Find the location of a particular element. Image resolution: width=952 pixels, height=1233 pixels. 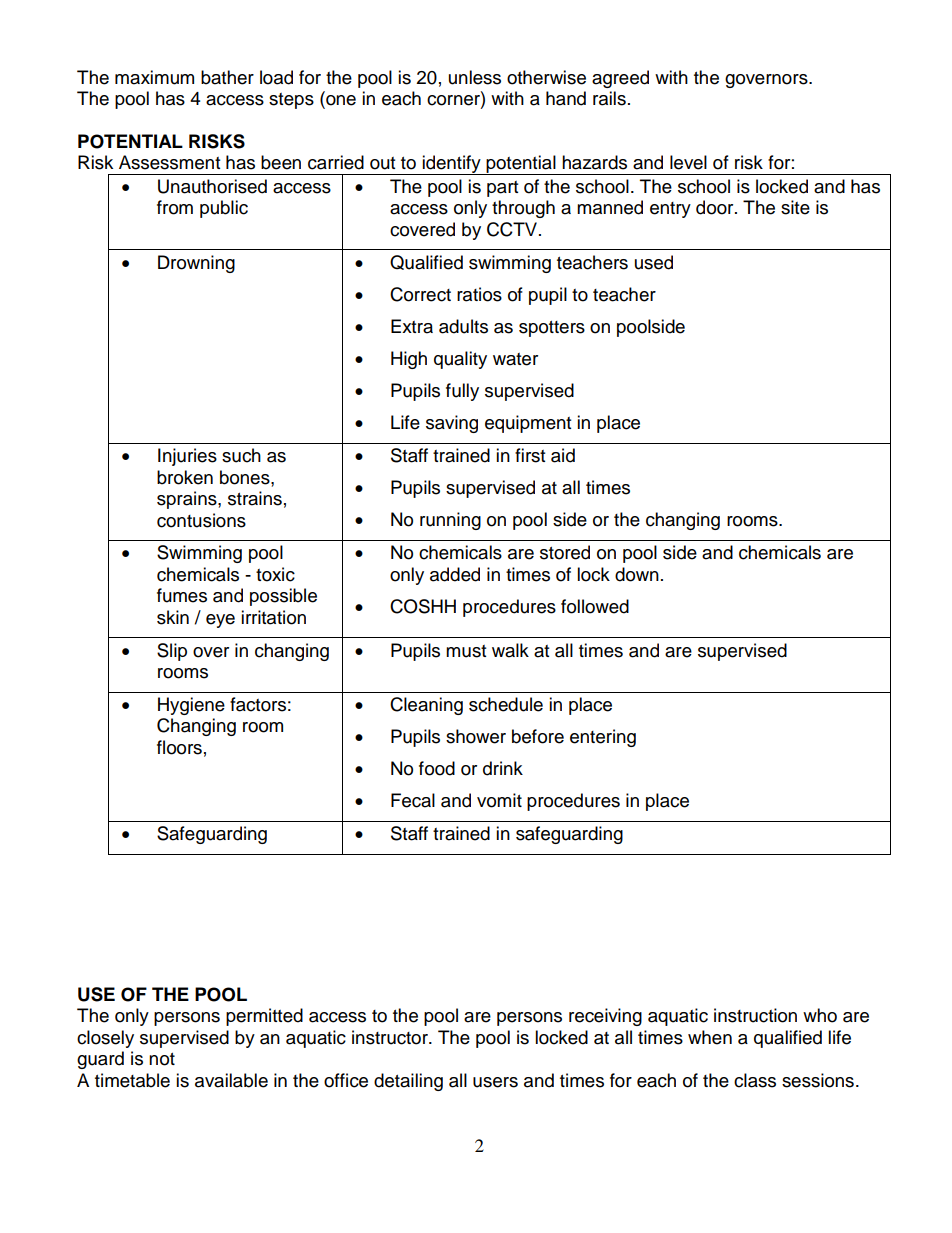

users is located at coordinates (495, 1082).
